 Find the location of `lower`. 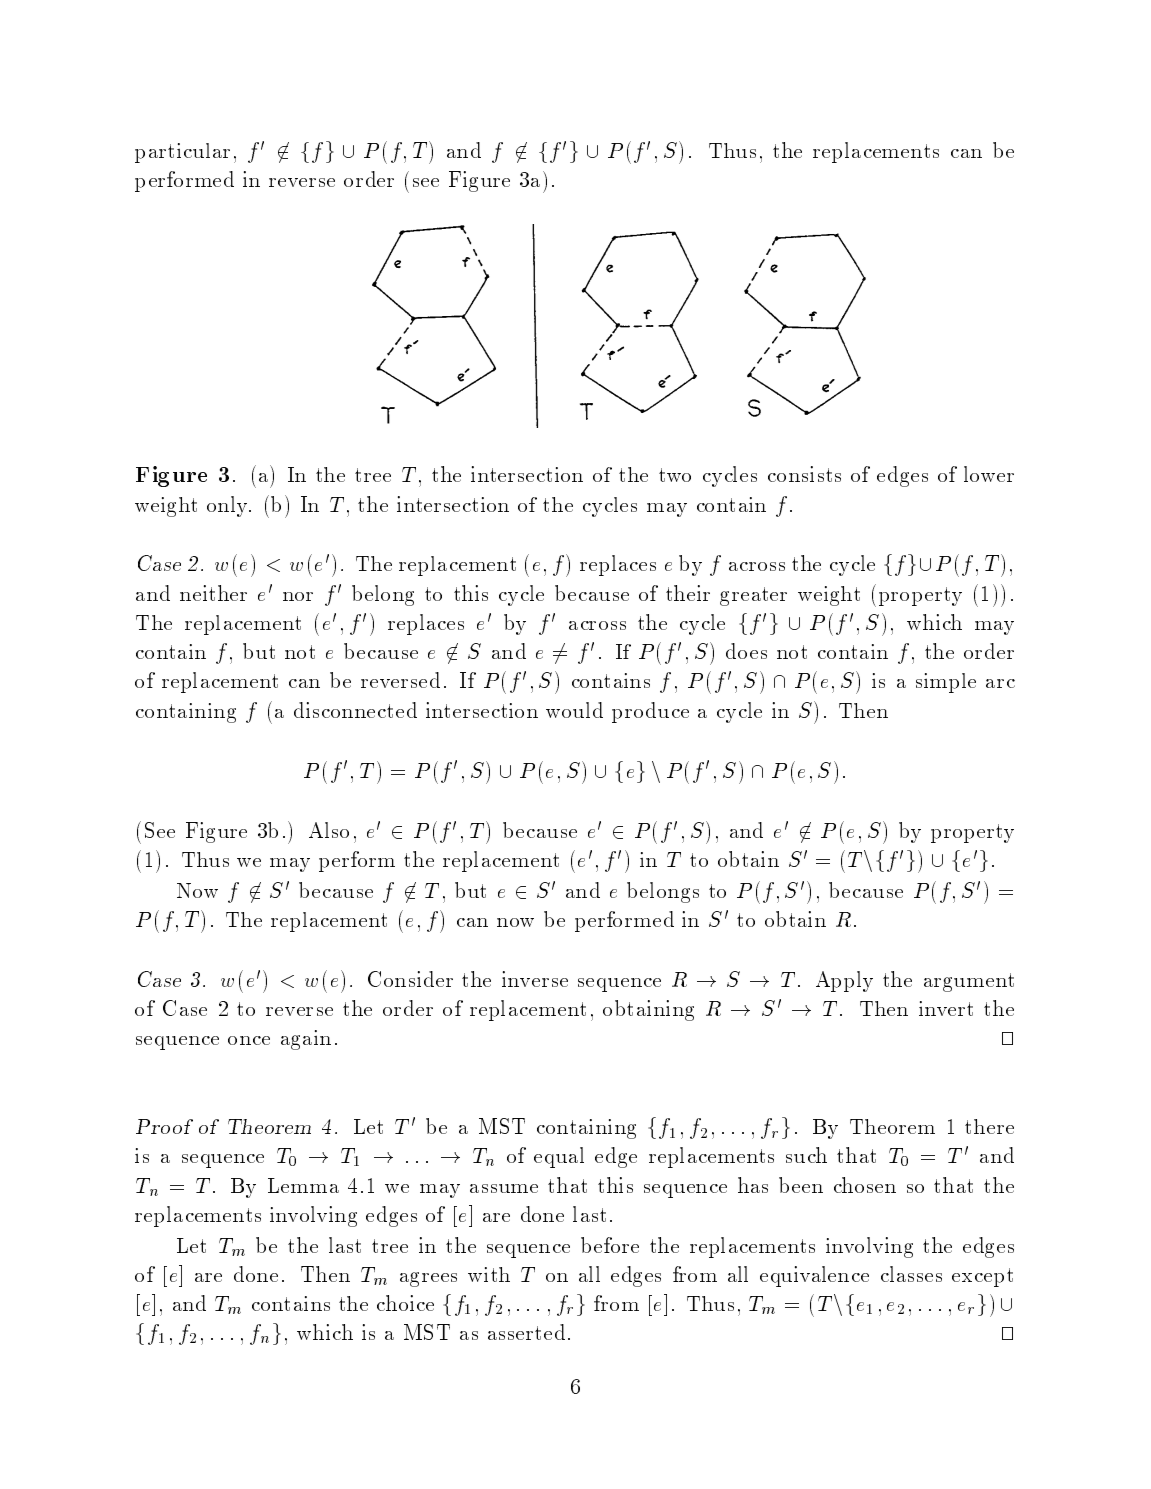

lower is located at coordinates (989, 474).
